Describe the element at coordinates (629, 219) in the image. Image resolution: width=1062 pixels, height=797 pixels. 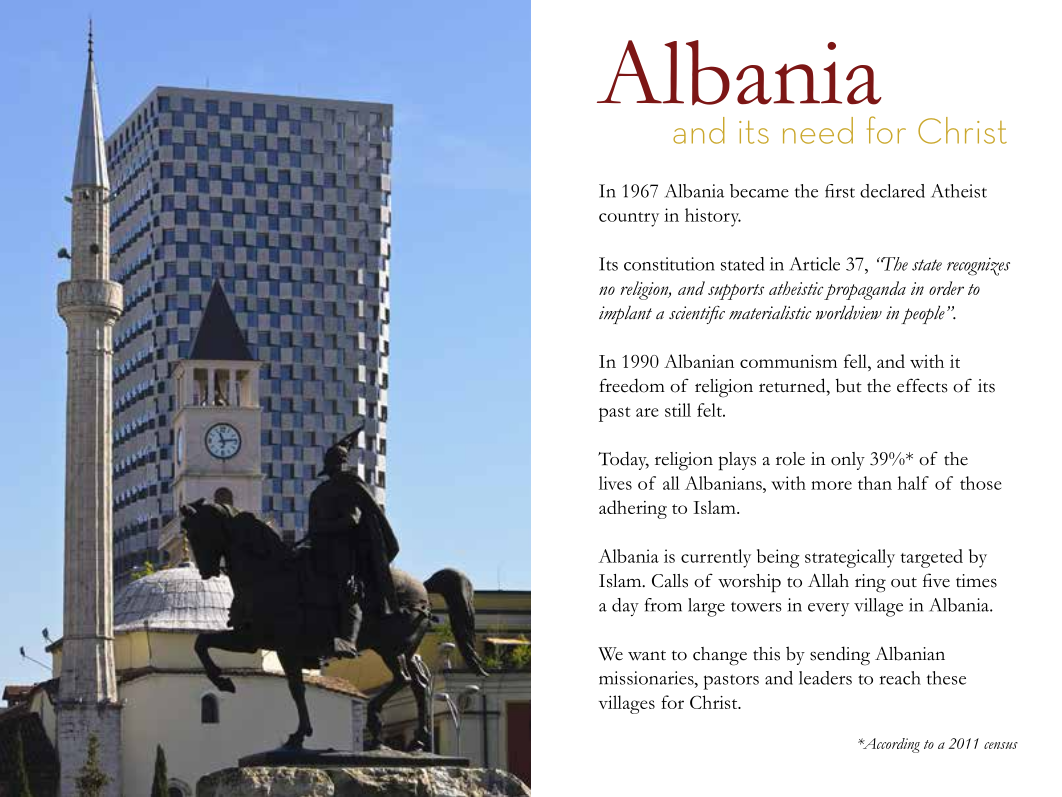
I see `country` at that location.
